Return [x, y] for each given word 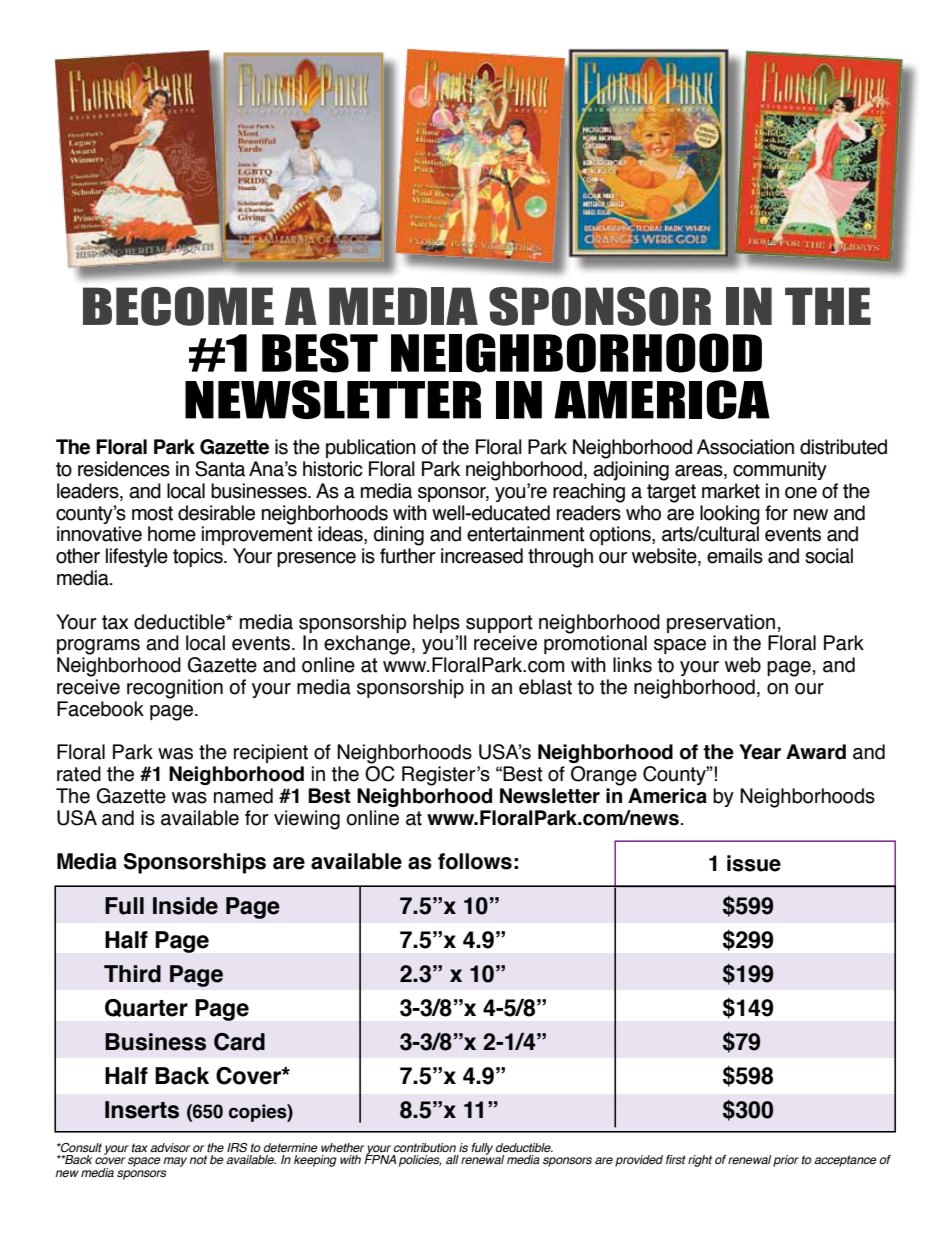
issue [754, 863]
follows [475, 861]
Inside [185, 906]
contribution [425, 1147]
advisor [170, 1147]
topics [199, 557]
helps [436, 623]
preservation [721, 623]
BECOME [178, 306]
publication [371, 448]
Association [745, 447]
